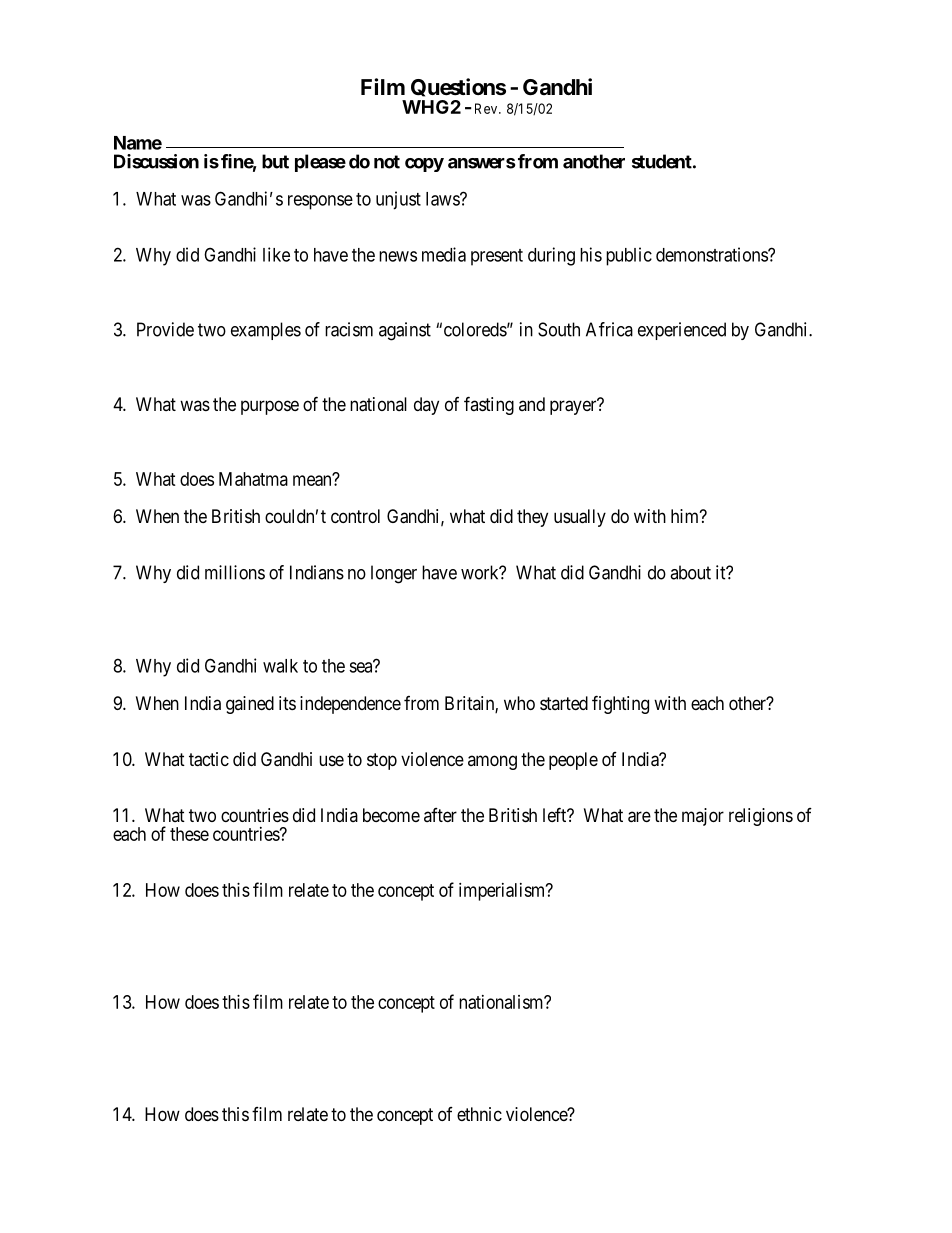  Describe the element at coordinates (503, 892) in the screenshot. I see `imperialism` at that location.
